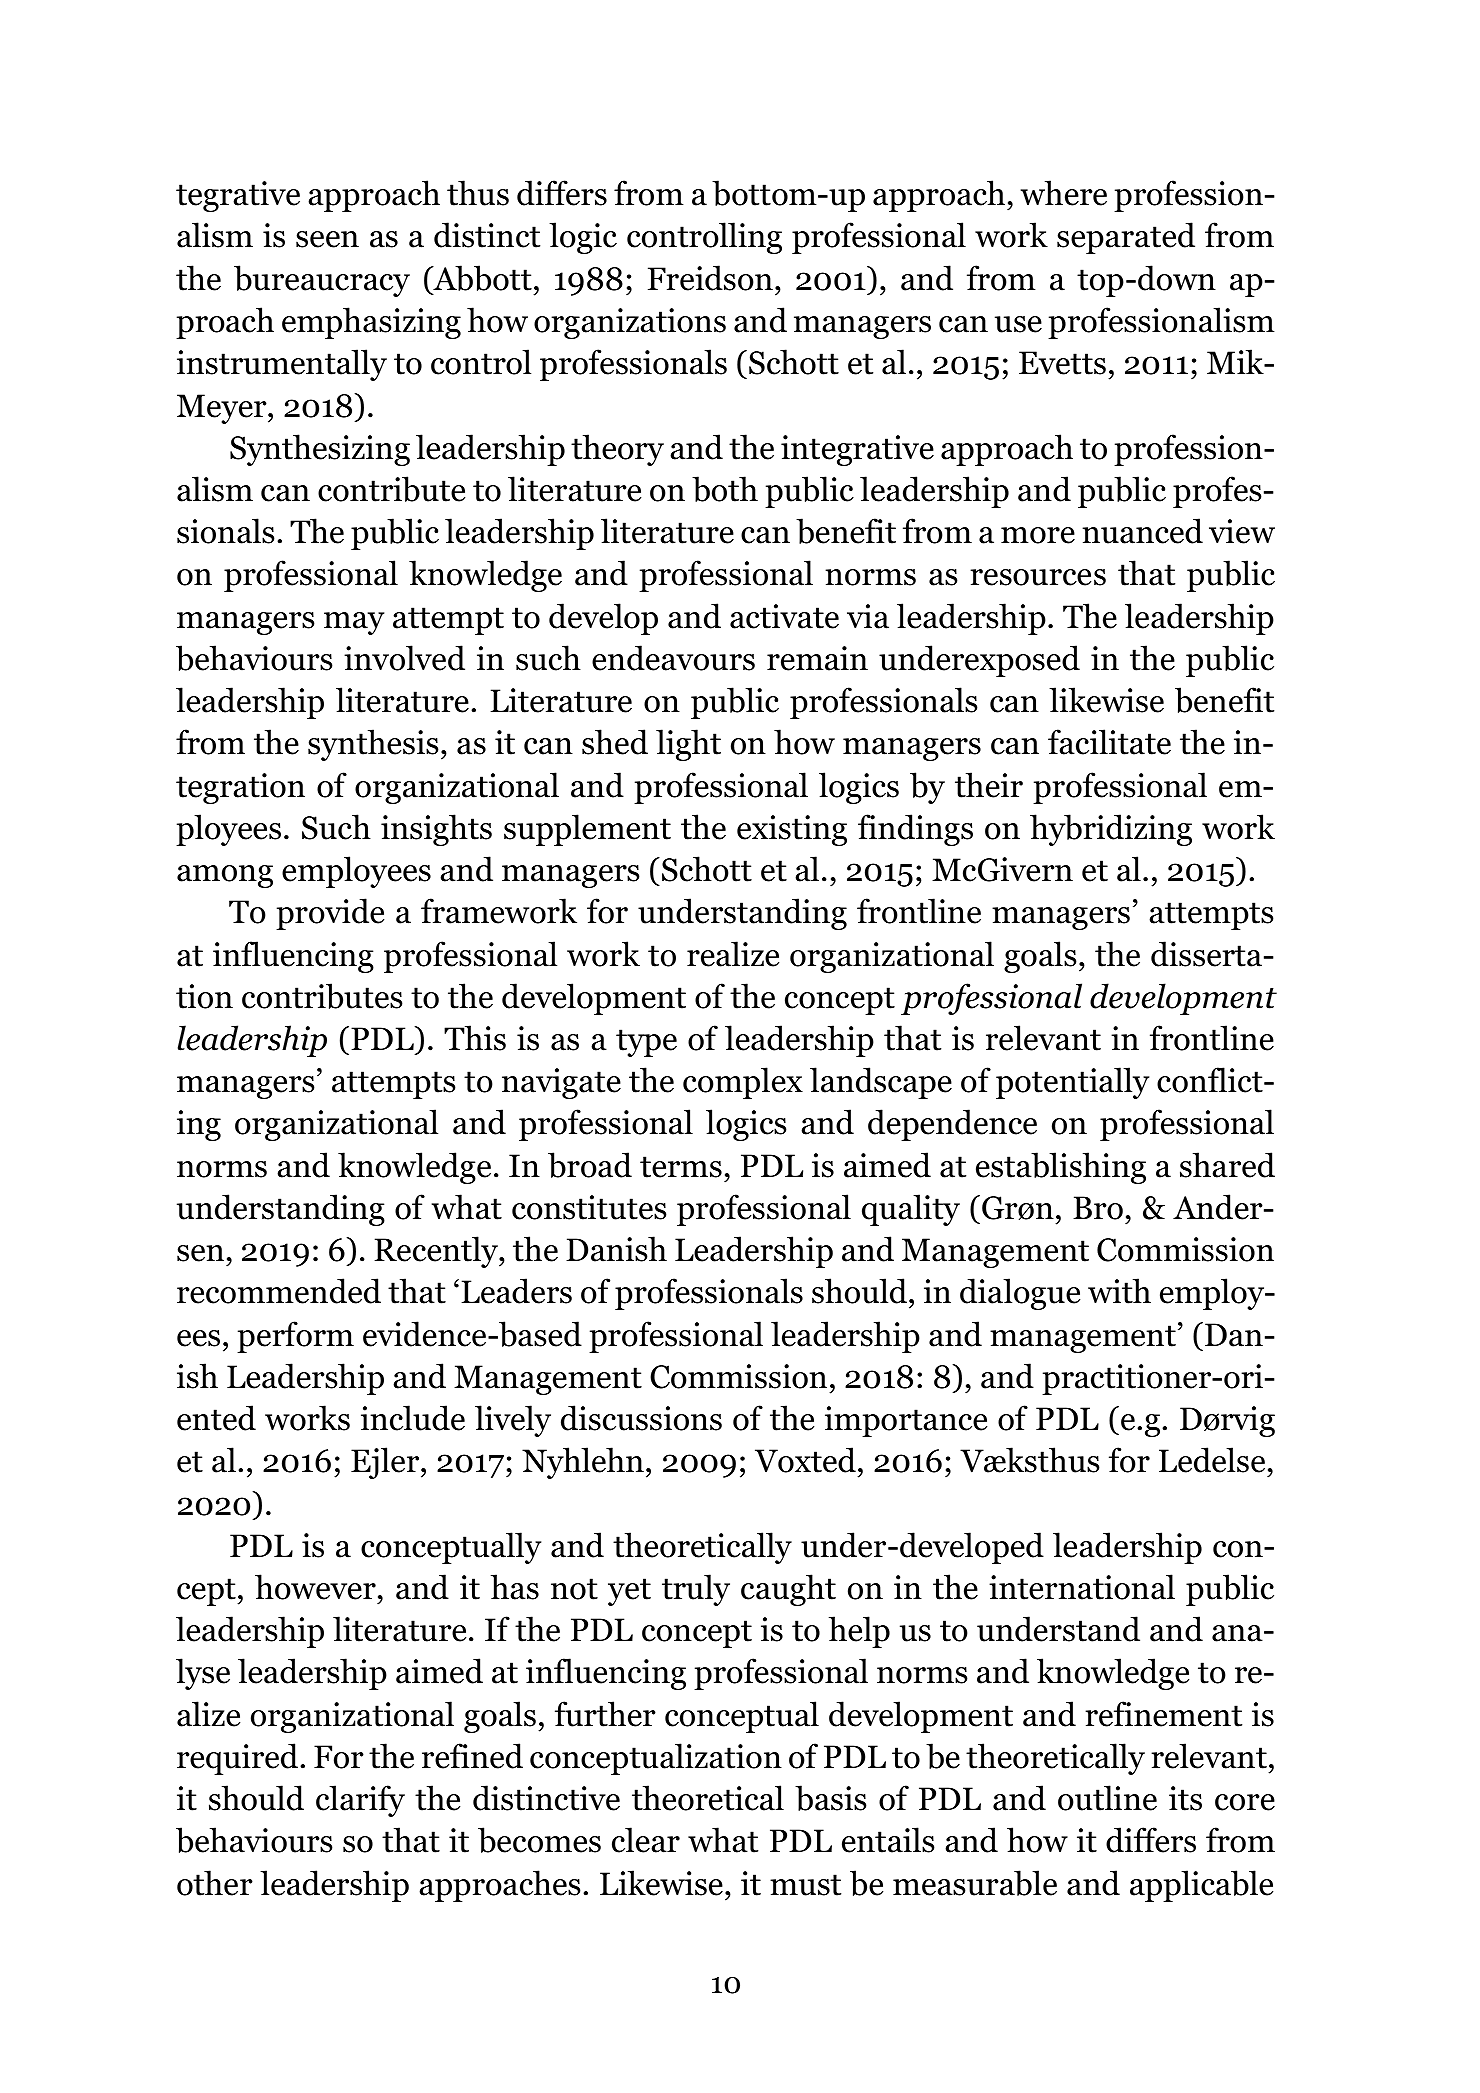 The height and width of the screenshot is (2093, 1480). Describe the element at coordinates (327, 239) in the screenshot. I see `seen` at that location.
